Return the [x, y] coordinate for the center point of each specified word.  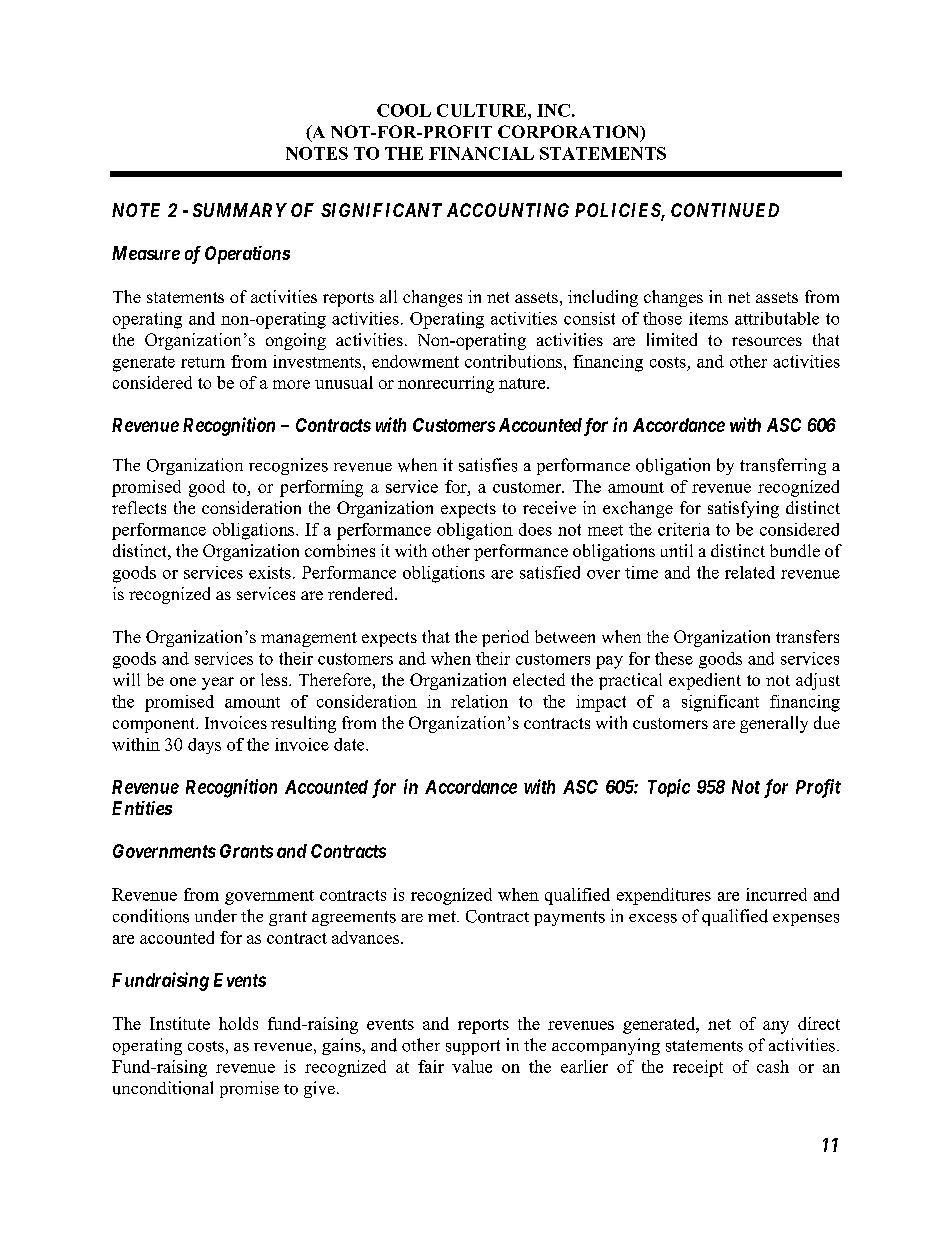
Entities [142, 808]
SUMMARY [240, 210]
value [472, 1066]
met [443, 916]
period [505, 638]
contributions [515, 361]
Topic [669, 788]
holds [238, 1023]
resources [767, 341]
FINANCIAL [481, 153]
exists [270, 572]
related [750, 572]
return [203, 362]
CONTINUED [725, 210]
